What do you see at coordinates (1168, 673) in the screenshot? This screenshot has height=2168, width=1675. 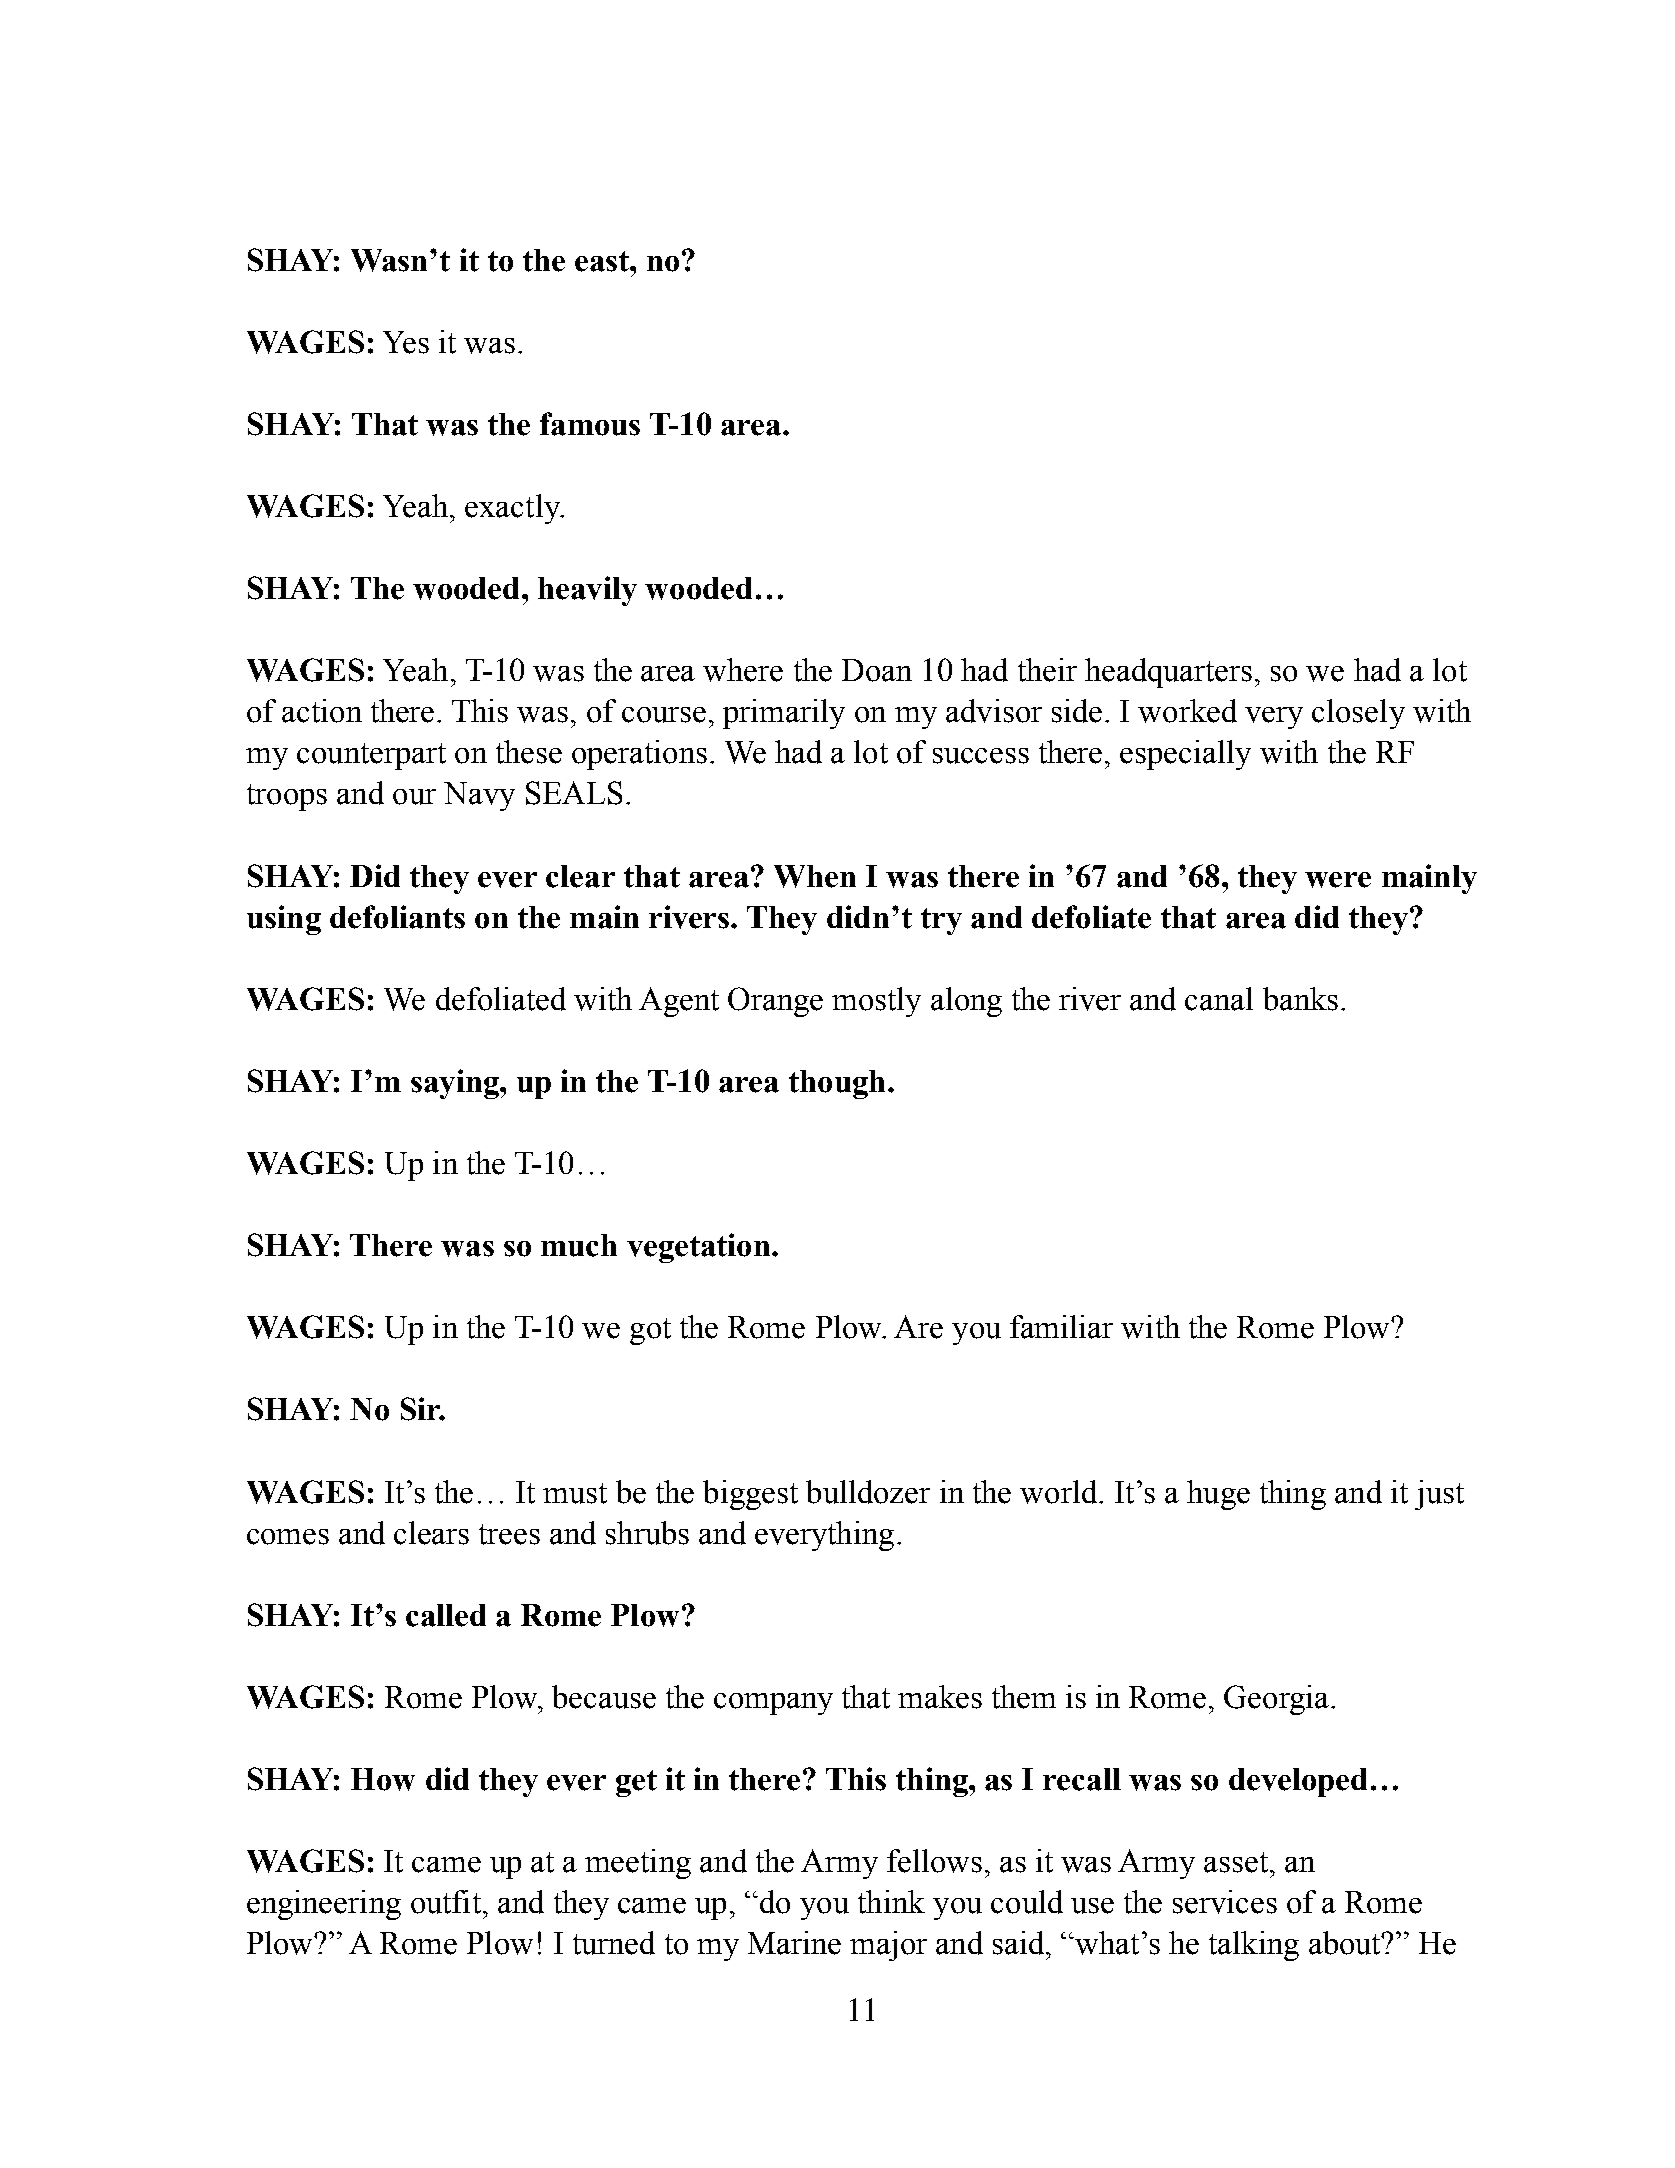 I see `headquarters` at bounding box center [1168, 673].
